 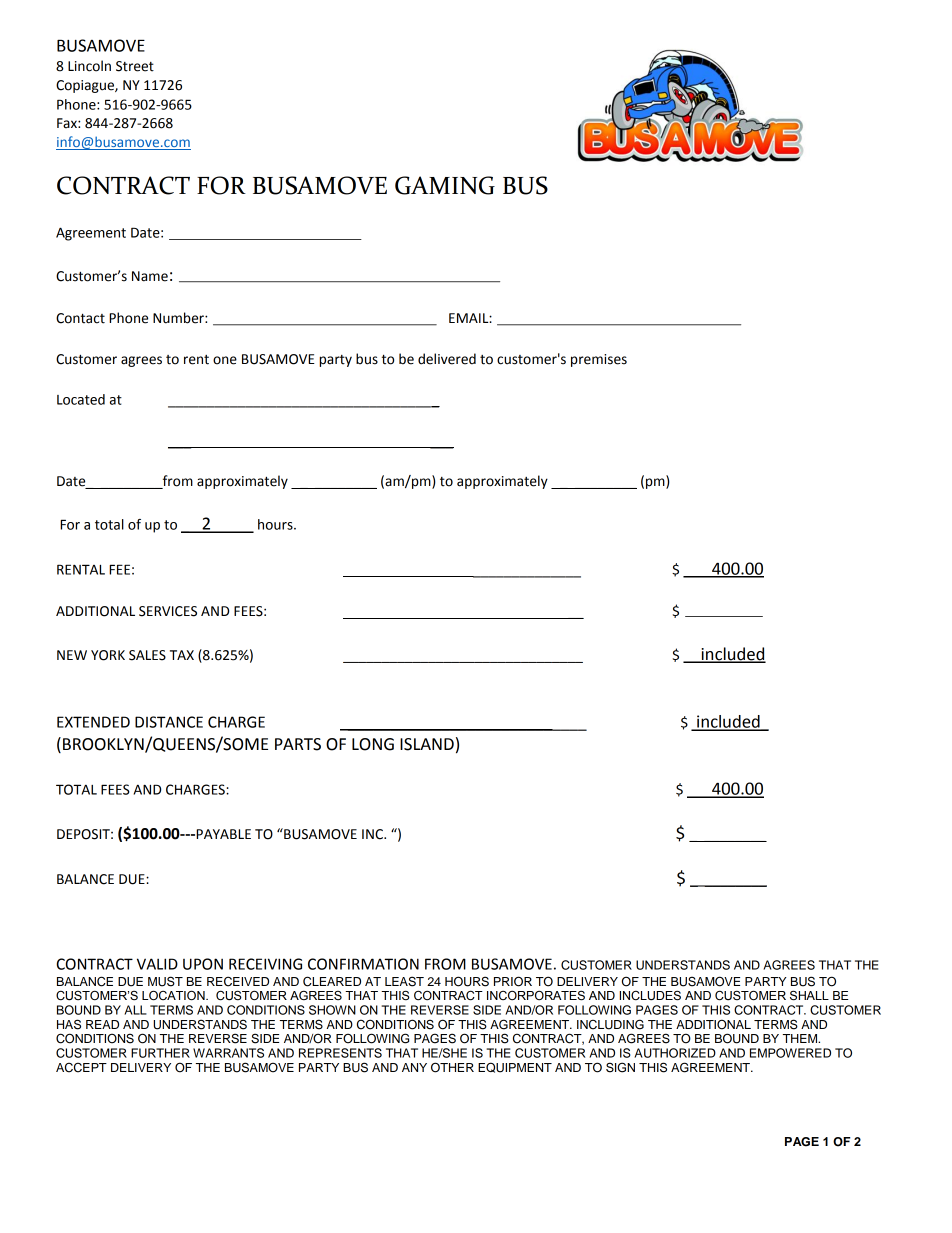 What do you see at coordinates (599, 360) in the image?
I see `premises` at bounding box center [599, 360].
